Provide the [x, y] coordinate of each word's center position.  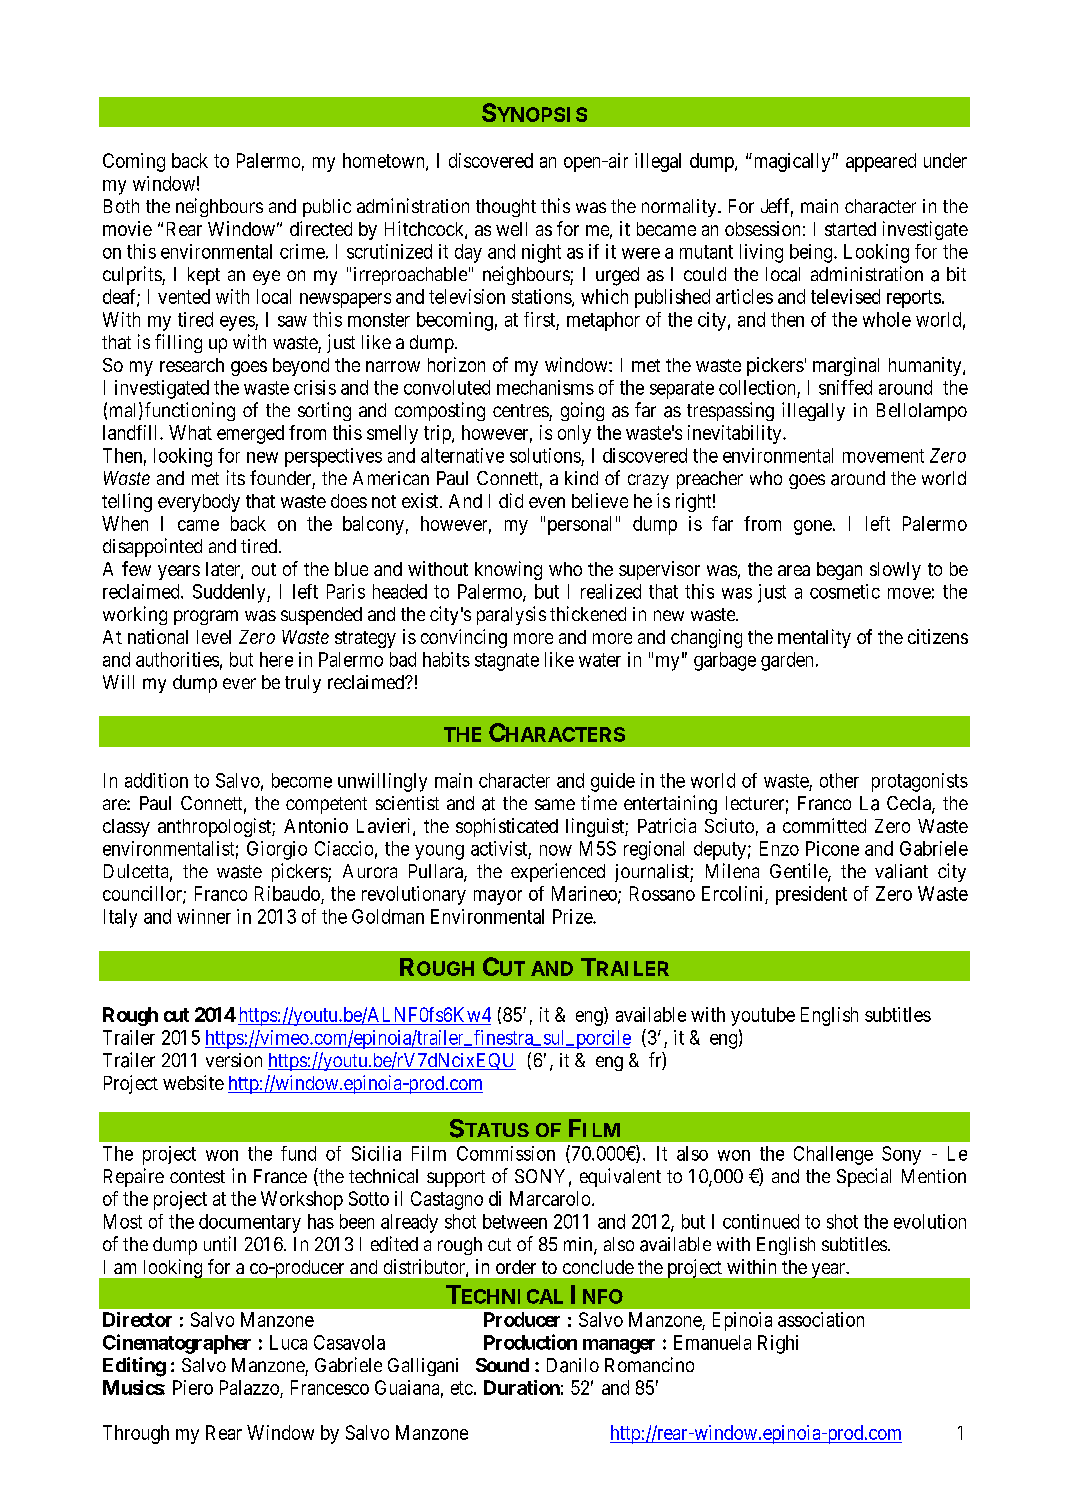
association [821, 1319]
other [839, 780]
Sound [502, 1365]
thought [506, 208]
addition [156, 780]
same [555, 804]
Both [121, 206]
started [850, 229]
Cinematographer [177, 1344]
